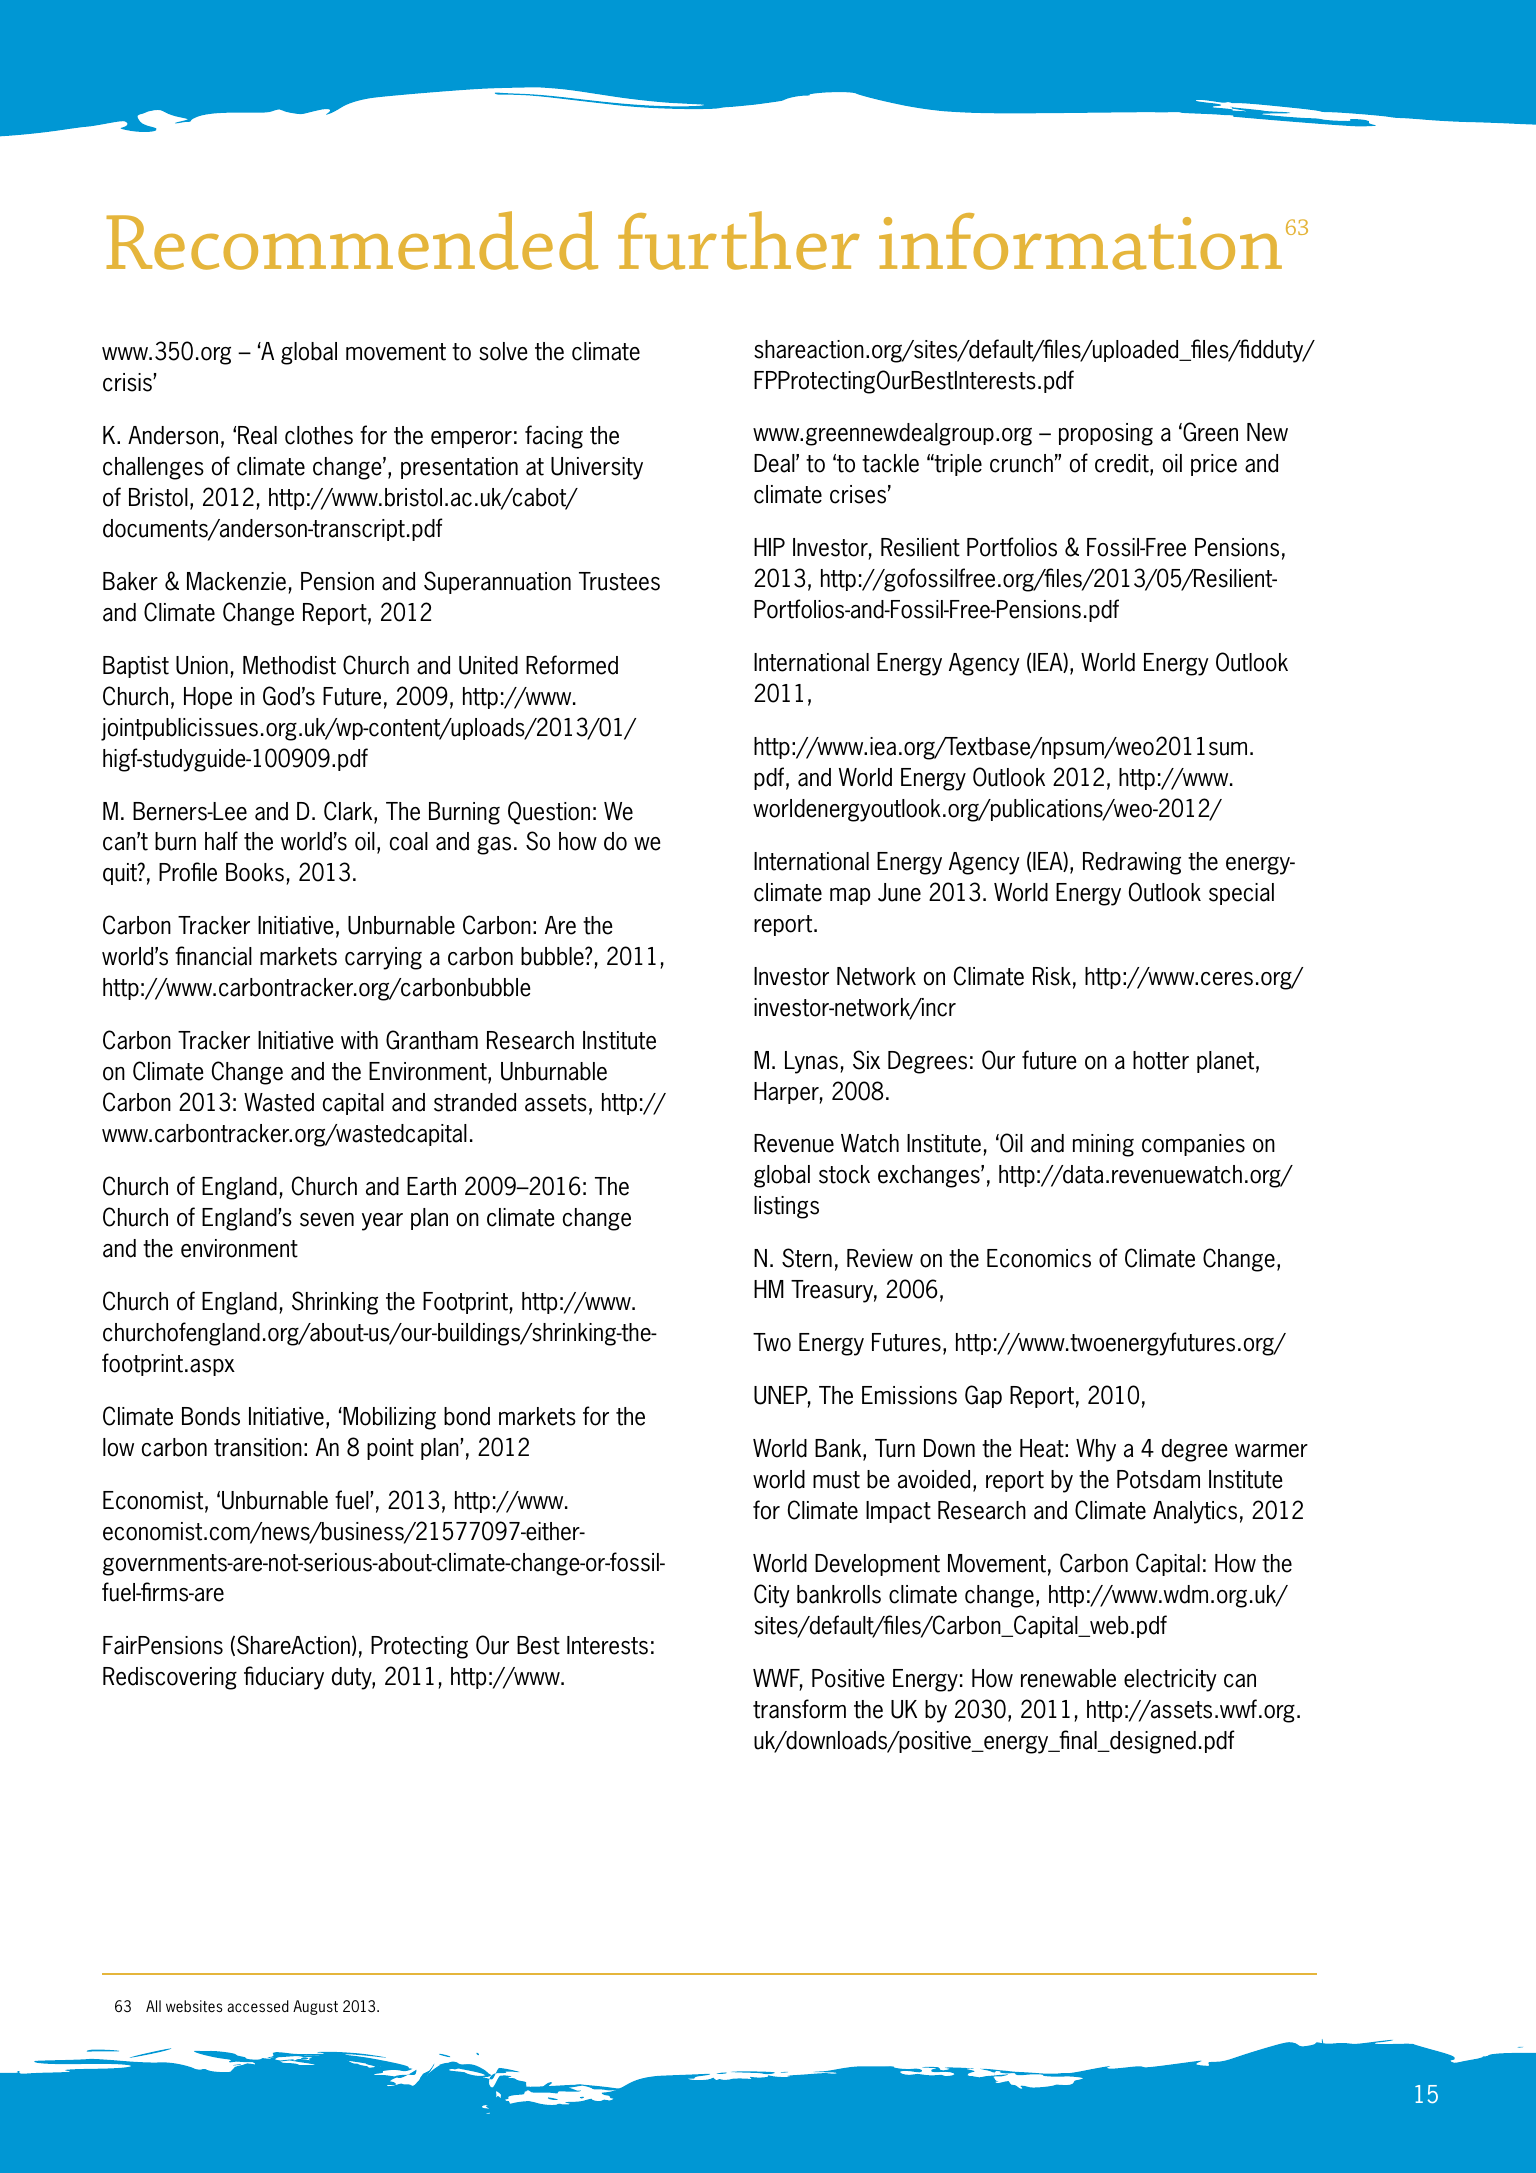  What do you see at coordinates (739, 240) in the image?
I see `further` at bounding box center [739, 240].
